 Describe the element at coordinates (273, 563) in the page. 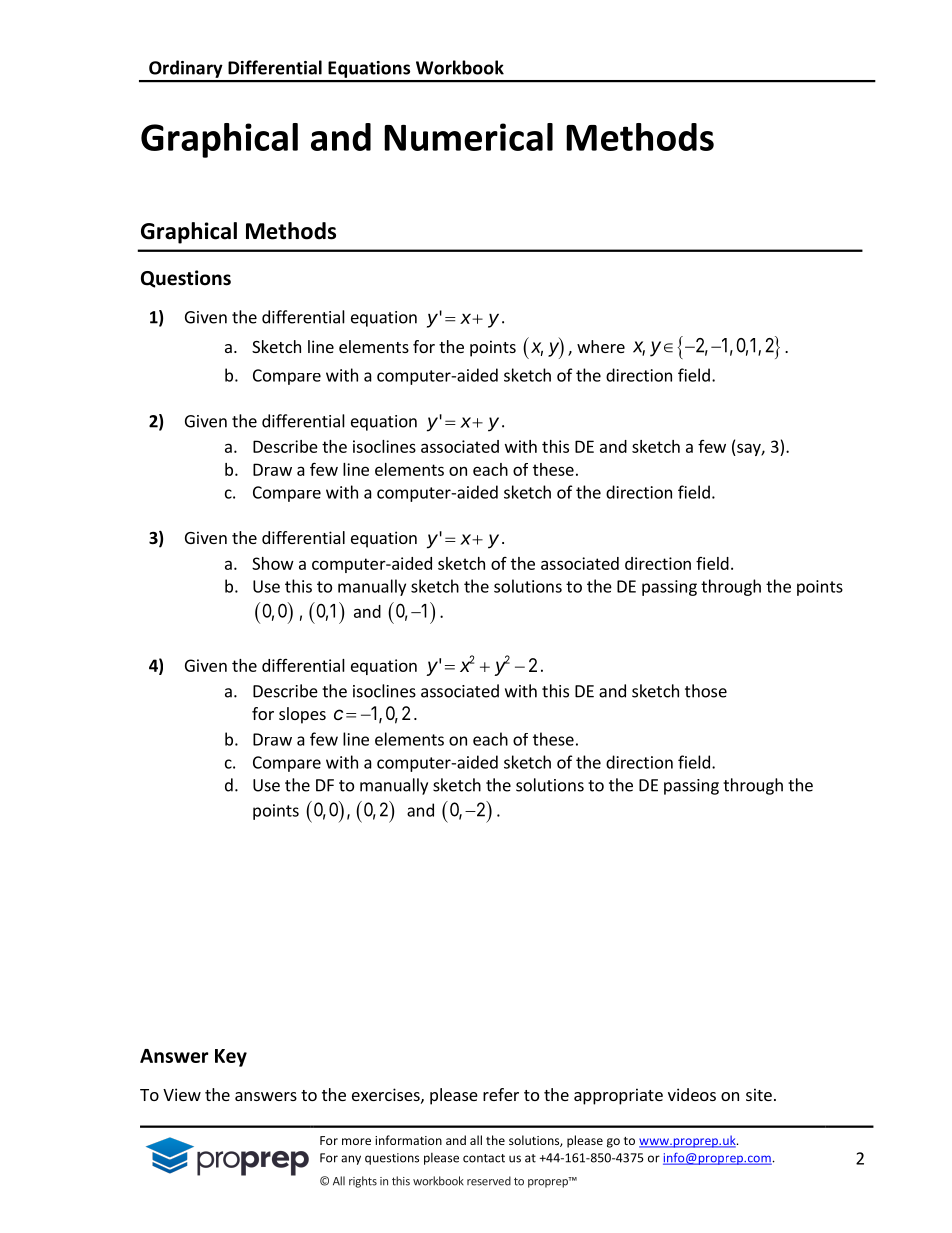

I see `Show` at that location.
